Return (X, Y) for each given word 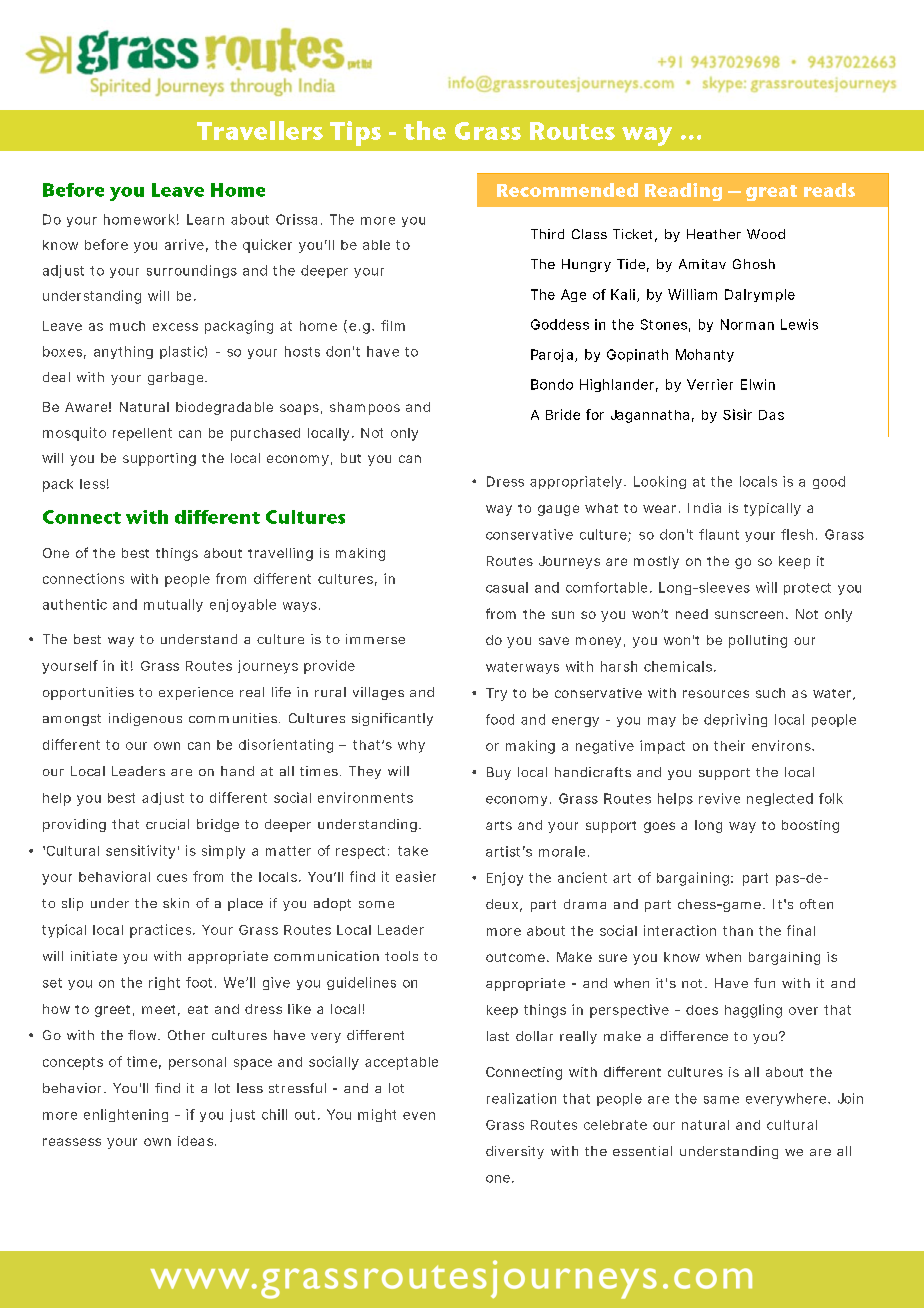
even (419, 1116)
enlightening (126, 1115)
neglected (780, 799)
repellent (142, 434)
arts (499, 825)
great (771, 193)
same (721, 1100)
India (704, 508)
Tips (355, 133)
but (351, 458)
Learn (205, 219)
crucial (167, 824)
